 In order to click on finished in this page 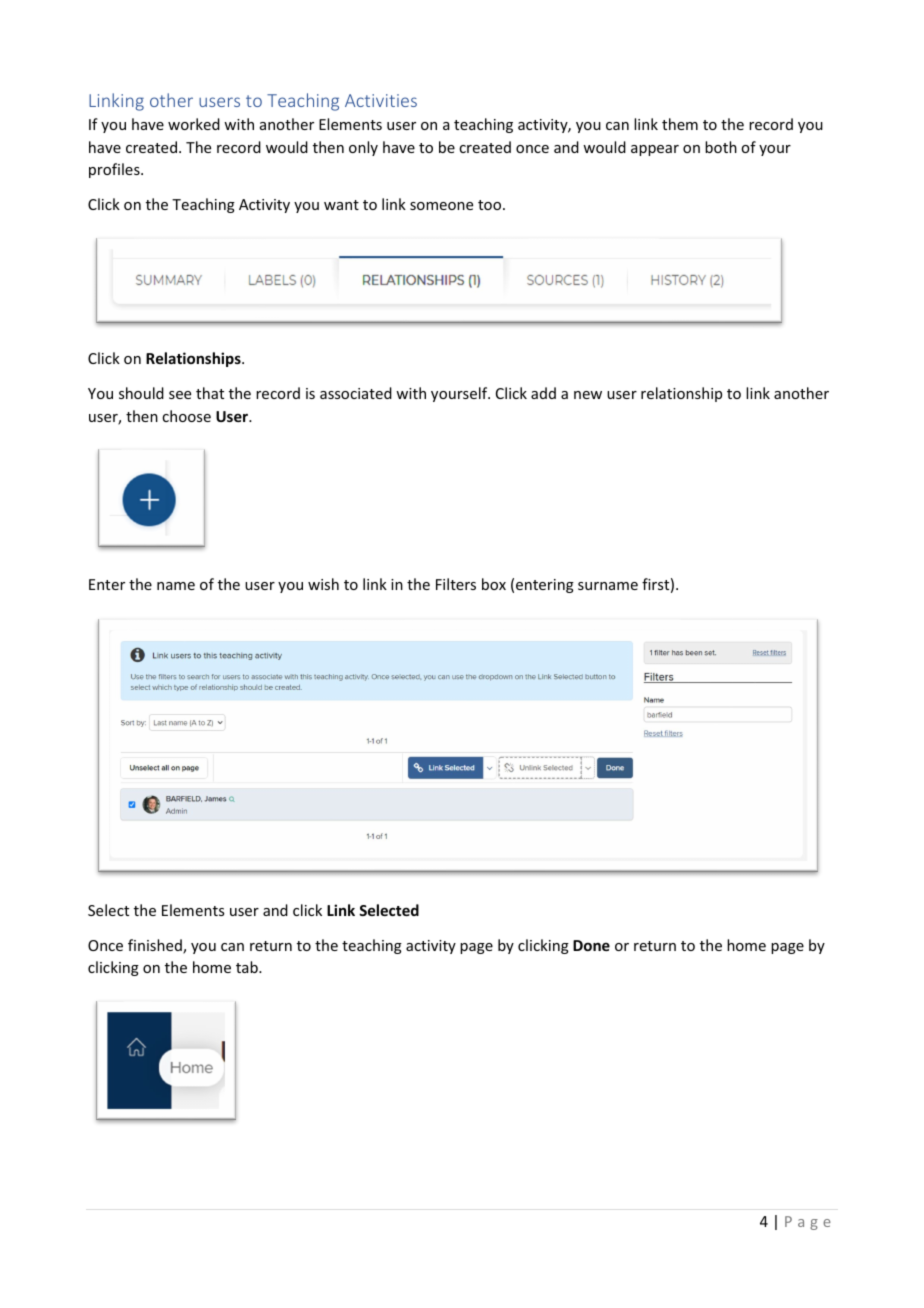, I will do `click(156, 946)`.
